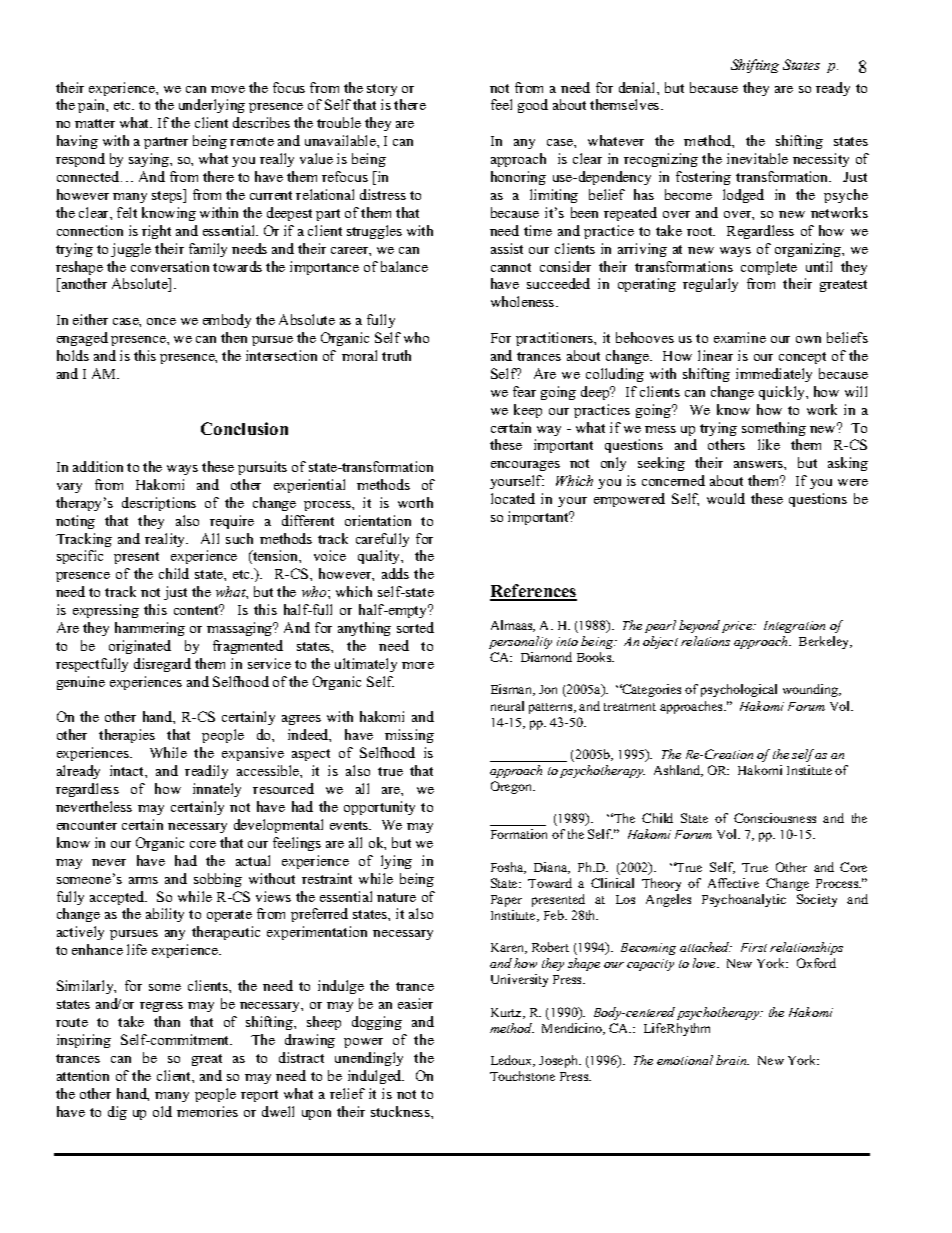 The height and width of the image is (1233, 952). Describe the element at coordinates (524, 301) in the image. I see `wholeness` at that location.
